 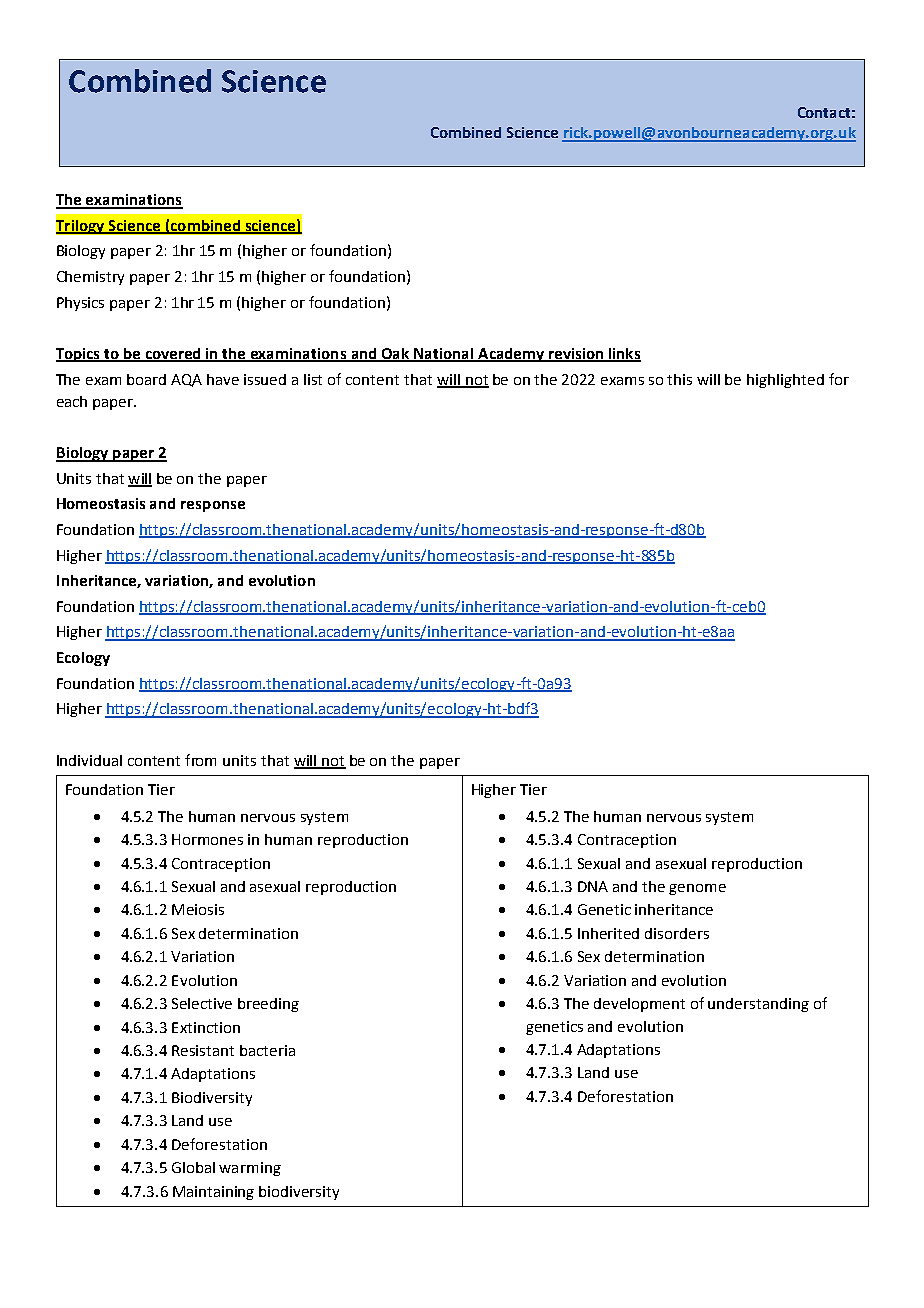 What do you see at coordinates (80, 304) in the screenshot?
I see `Physics` at bounding box center [80, 304].
